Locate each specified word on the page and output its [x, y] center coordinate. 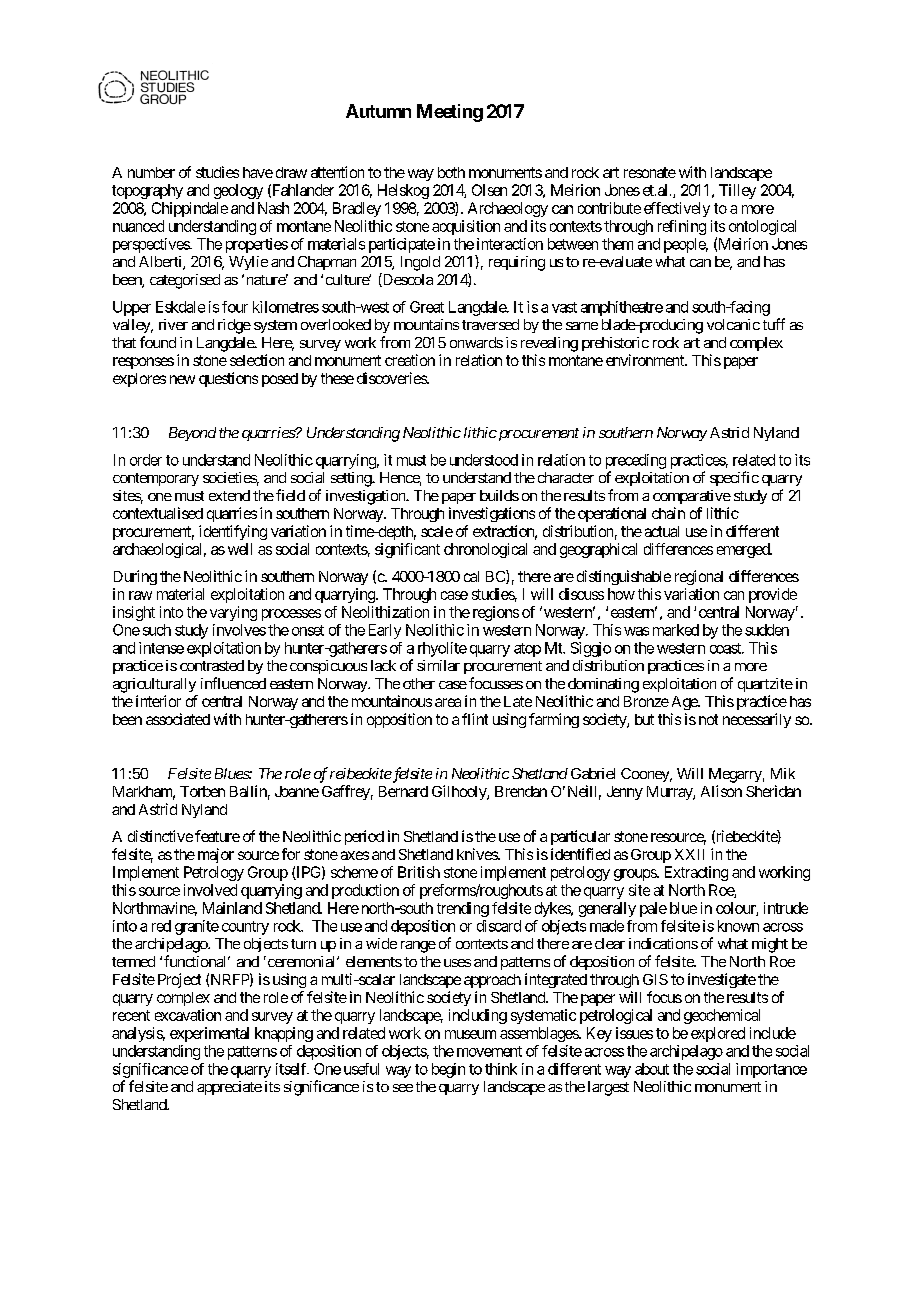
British [419, 872]
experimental [209, 1034]
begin [448, 1070]
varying [233, 613]
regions [496, 613]
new [182, 379]
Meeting [450, 113]
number [151, 172]
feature [217, 836]
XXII [689, 854]
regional [699, 577]
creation [410, 360]
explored [718, 1034]
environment [646, 360]
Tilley [737, 191]
